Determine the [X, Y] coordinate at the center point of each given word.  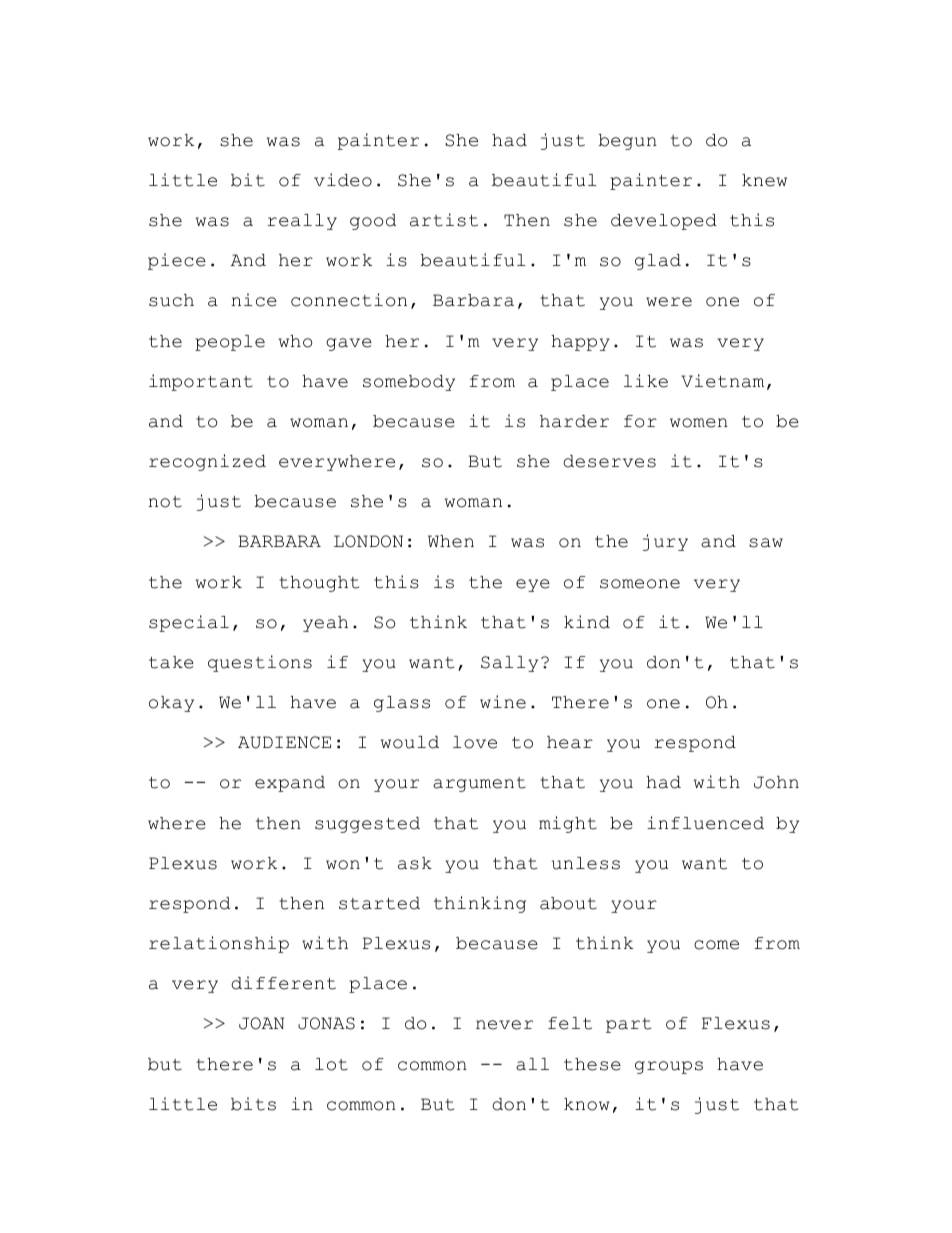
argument [479, 784]
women [699, 423]
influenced [705, 823]
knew [764, 180]
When [451, 541]
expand [290, 784]
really [302, 222]
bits [253, 1104]
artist [444, 220]
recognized [207, 462]
